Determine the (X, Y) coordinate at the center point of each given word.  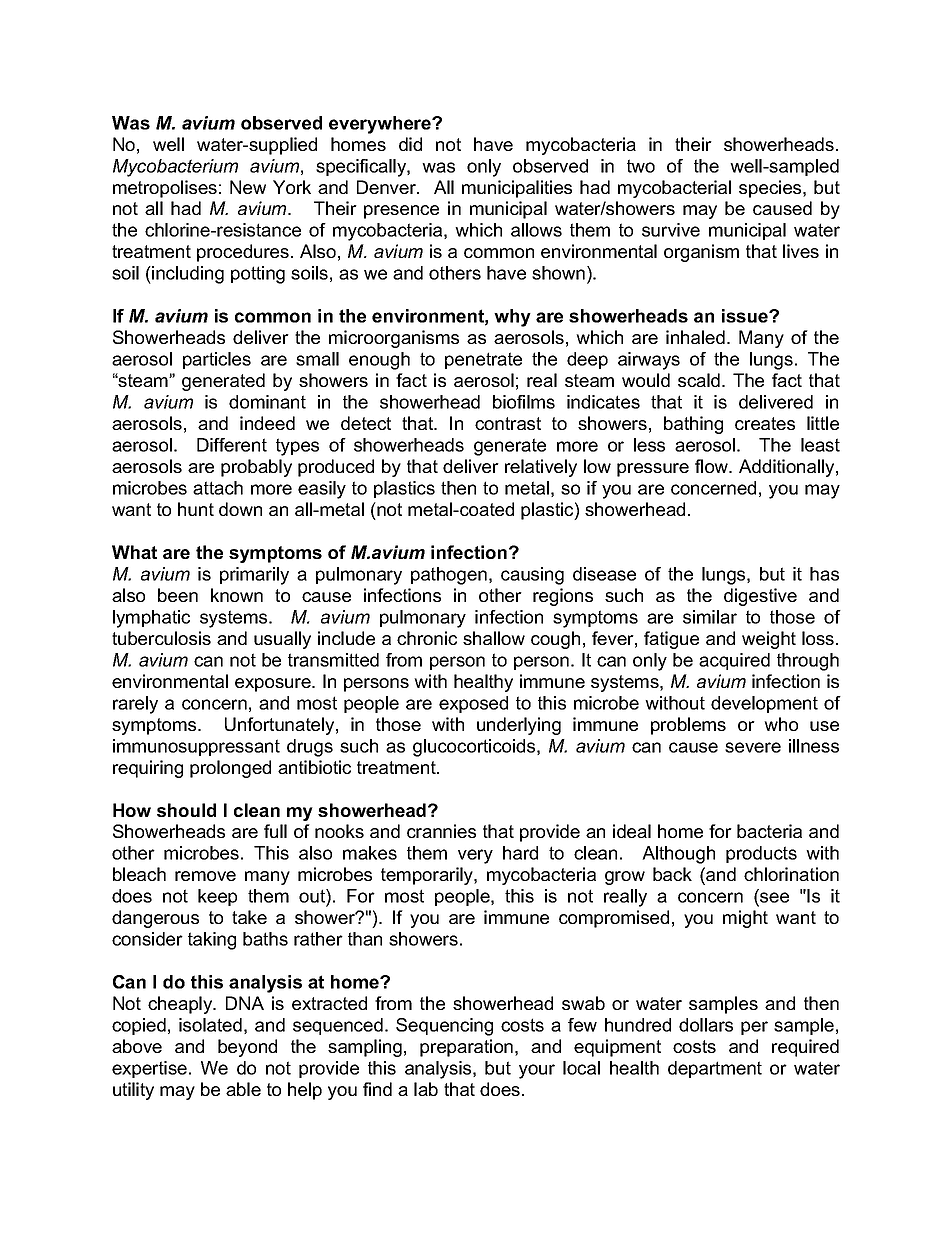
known (237, 595)
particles (217, 360)
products (761, 854)
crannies (441, 831)
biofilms (524, 402)
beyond (247, 1048)
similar (710, 617)
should (186, 810)
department (715, 1069)
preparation (468, 1048)
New (248, 187)
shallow (494, 638)
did (410, 144)
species (771, 189)
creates (765, 423)
